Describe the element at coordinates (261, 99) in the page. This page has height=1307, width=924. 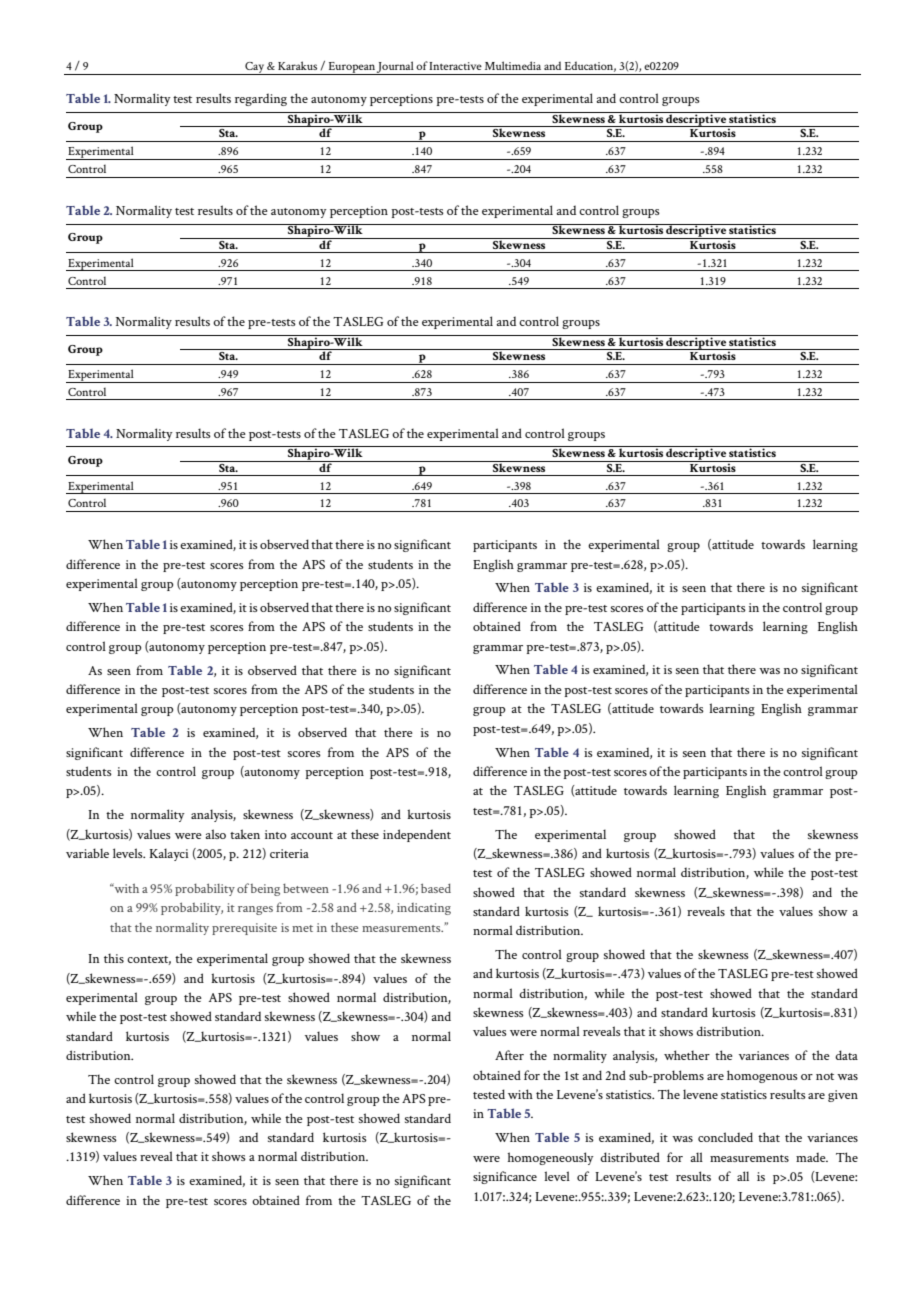
I see `regarding` at that location.
